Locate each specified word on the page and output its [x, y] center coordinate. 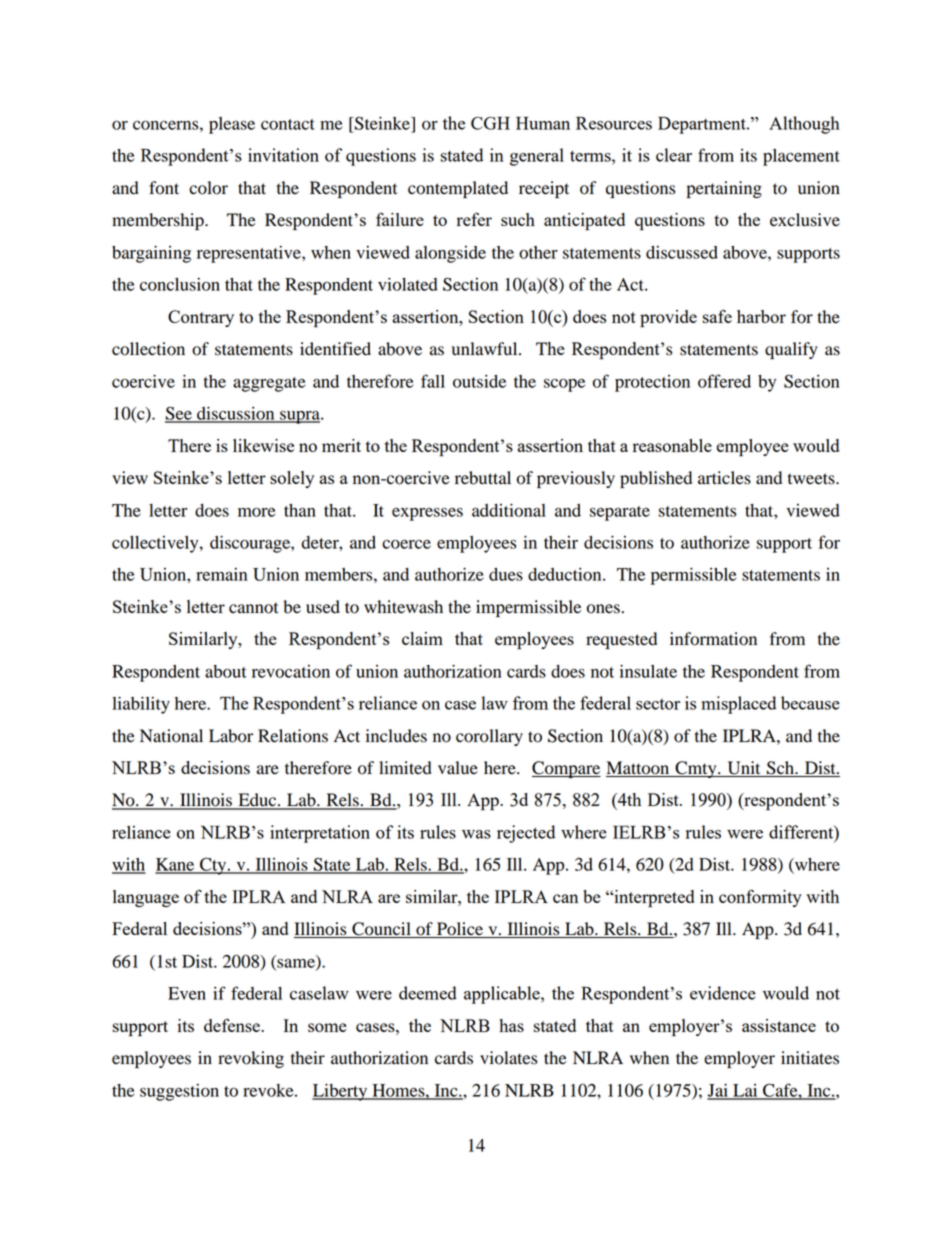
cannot [253, 608]
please [232, 125]
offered [724, 381]
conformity [760, 898]
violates [508, 1058]
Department [703, 125]
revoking [251, 1059]
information [713, 639]
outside [479, 381]
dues [506, 574]
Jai [718, 1091]
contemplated [458, 189]
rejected [526, 834]
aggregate [269, 384]
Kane [176, 865]
